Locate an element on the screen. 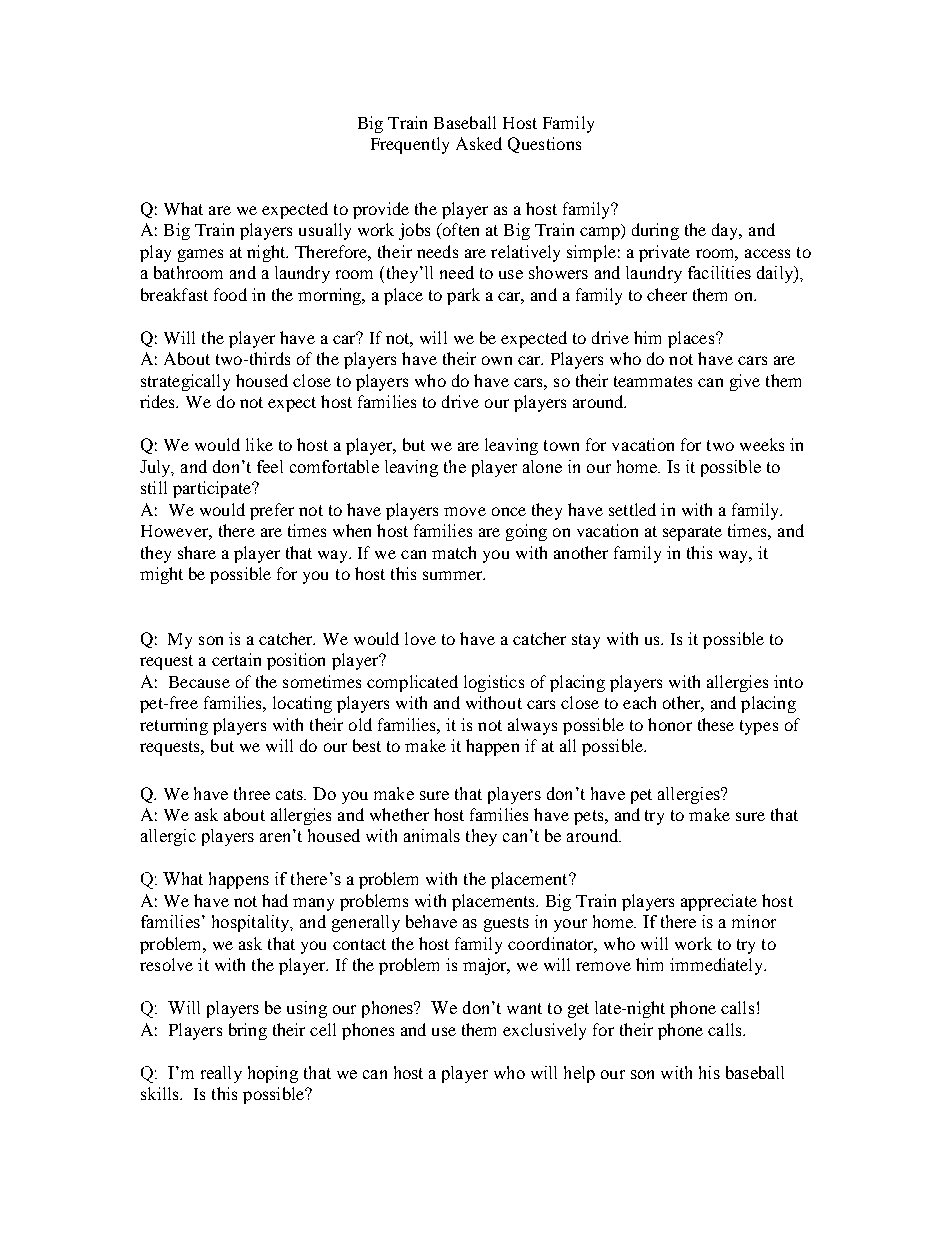  really is located at coordinates (221, 1074).
